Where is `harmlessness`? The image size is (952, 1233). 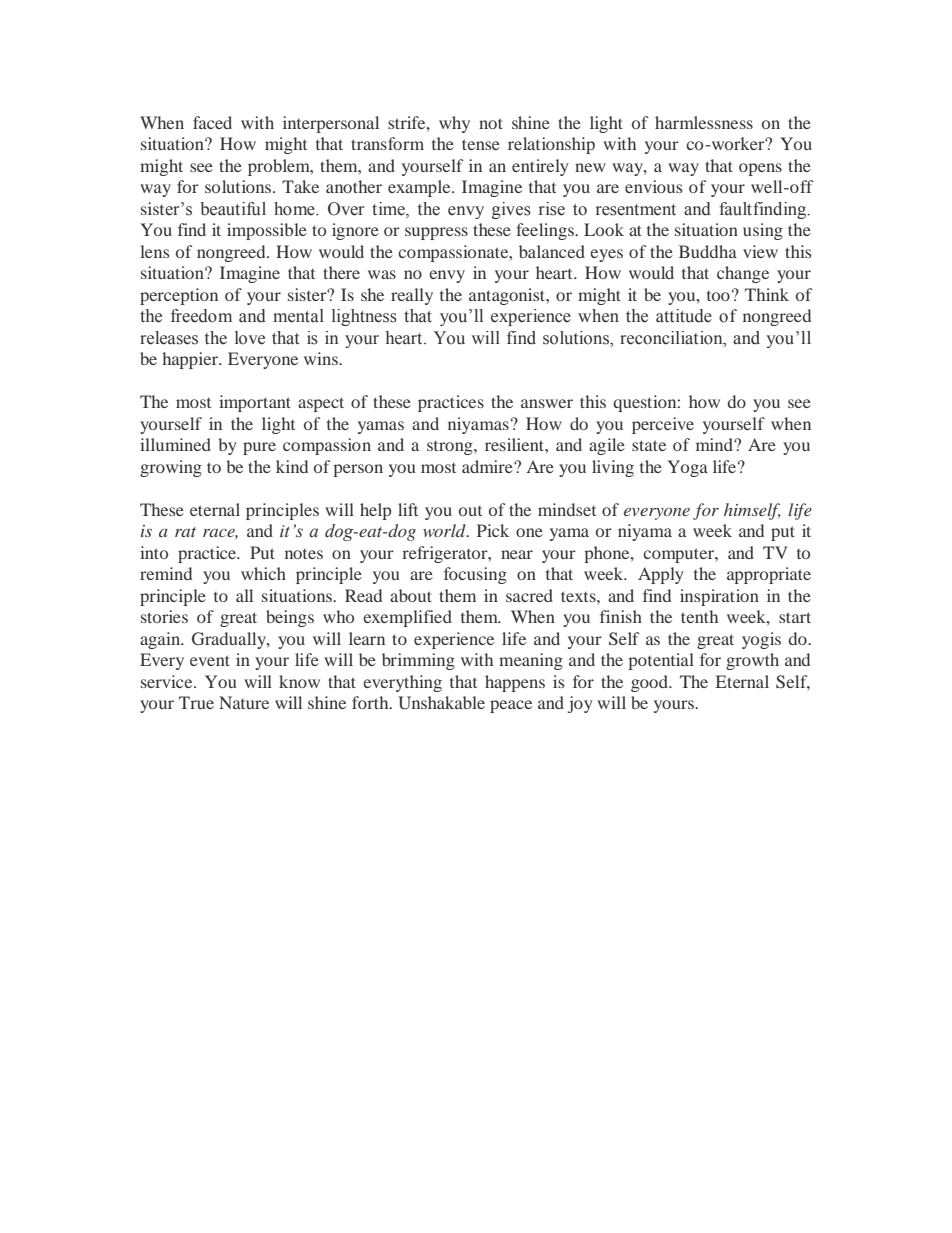
harmlessness is located at coordinates (704, 122).
